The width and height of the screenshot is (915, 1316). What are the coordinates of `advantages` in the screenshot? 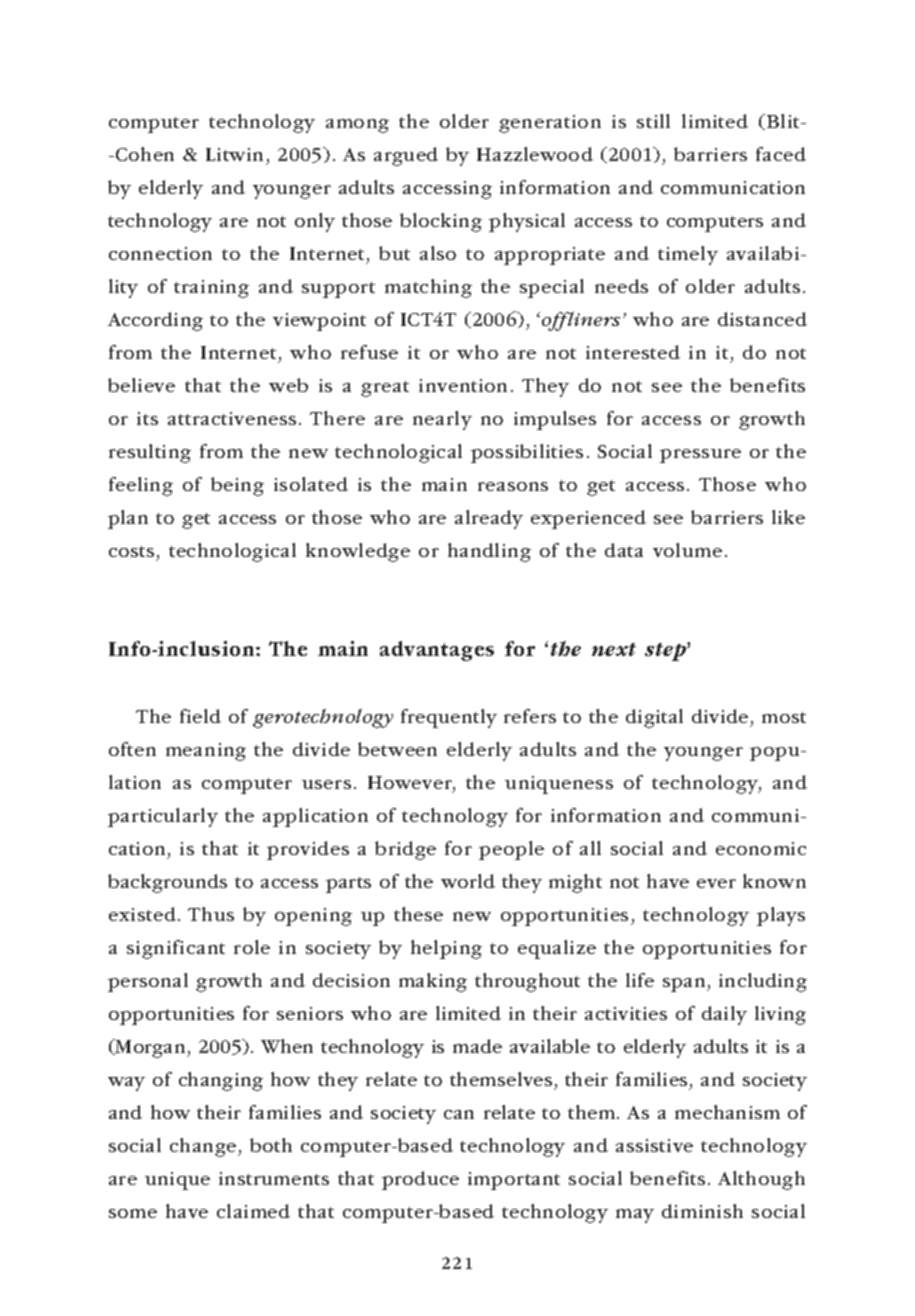 It's located at (437, 651).
